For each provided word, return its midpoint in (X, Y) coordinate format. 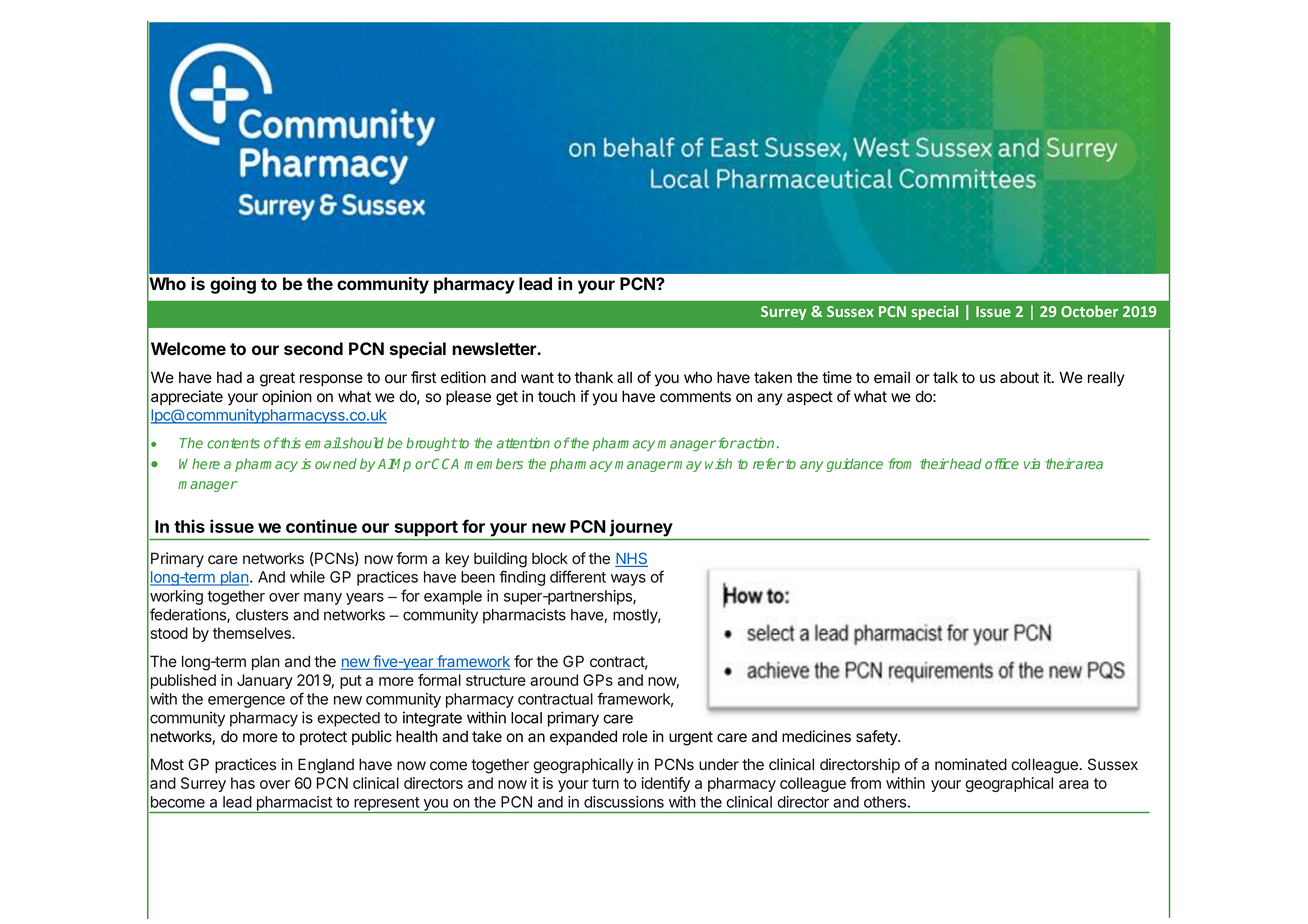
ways (628, 580)
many (323, 599)
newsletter (495, 348)
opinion (287, 397)
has (243, 783)
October (1089, 311)
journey (641, 528)
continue (321, 526)
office (1002, 463)
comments (695, 397)
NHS (631, 559)
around (554, 680)
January (265, 681)
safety (878, 738)
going (233, 285)
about (1019, 377)
